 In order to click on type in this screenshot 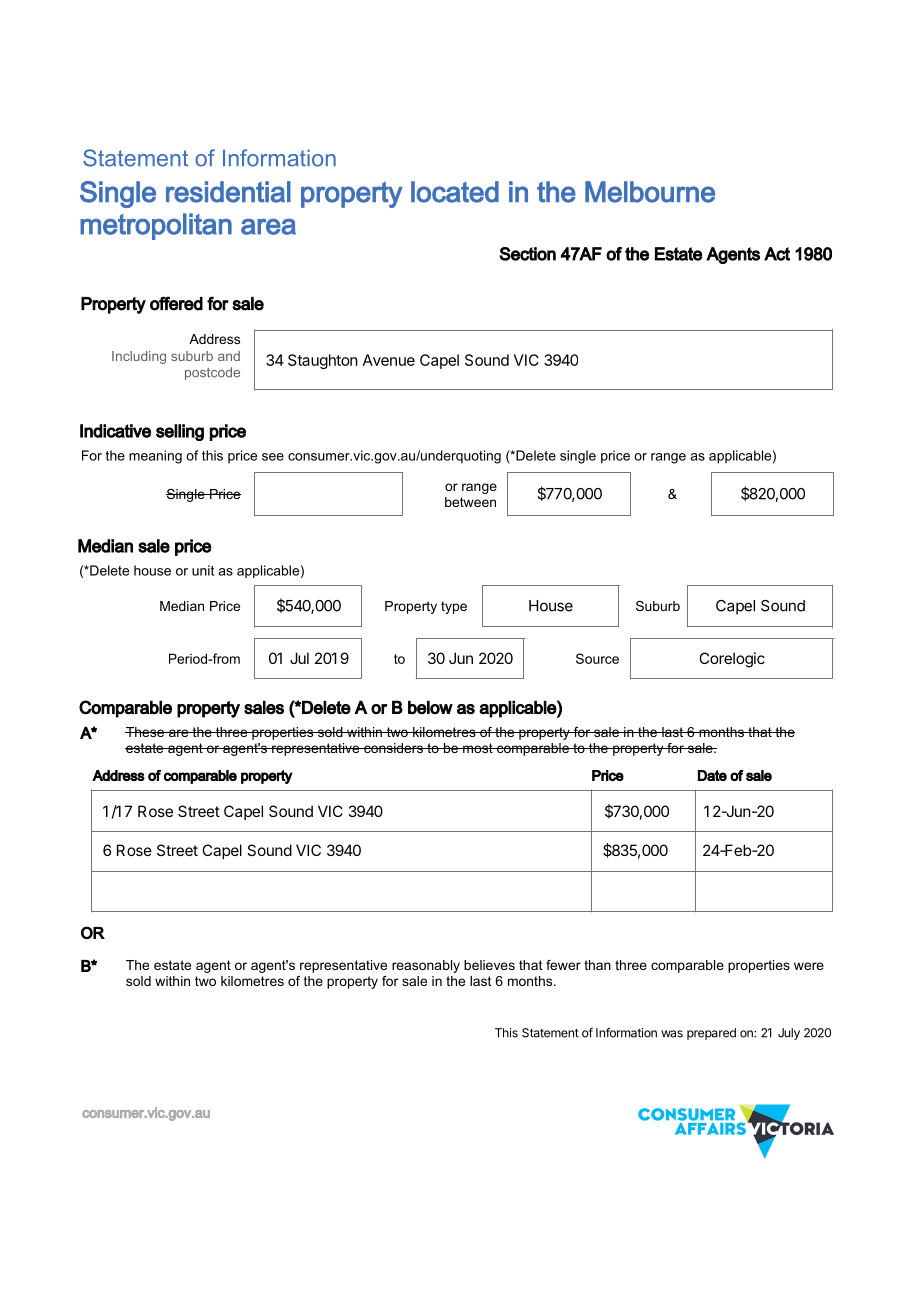, I will do `click(454, 607)`.
